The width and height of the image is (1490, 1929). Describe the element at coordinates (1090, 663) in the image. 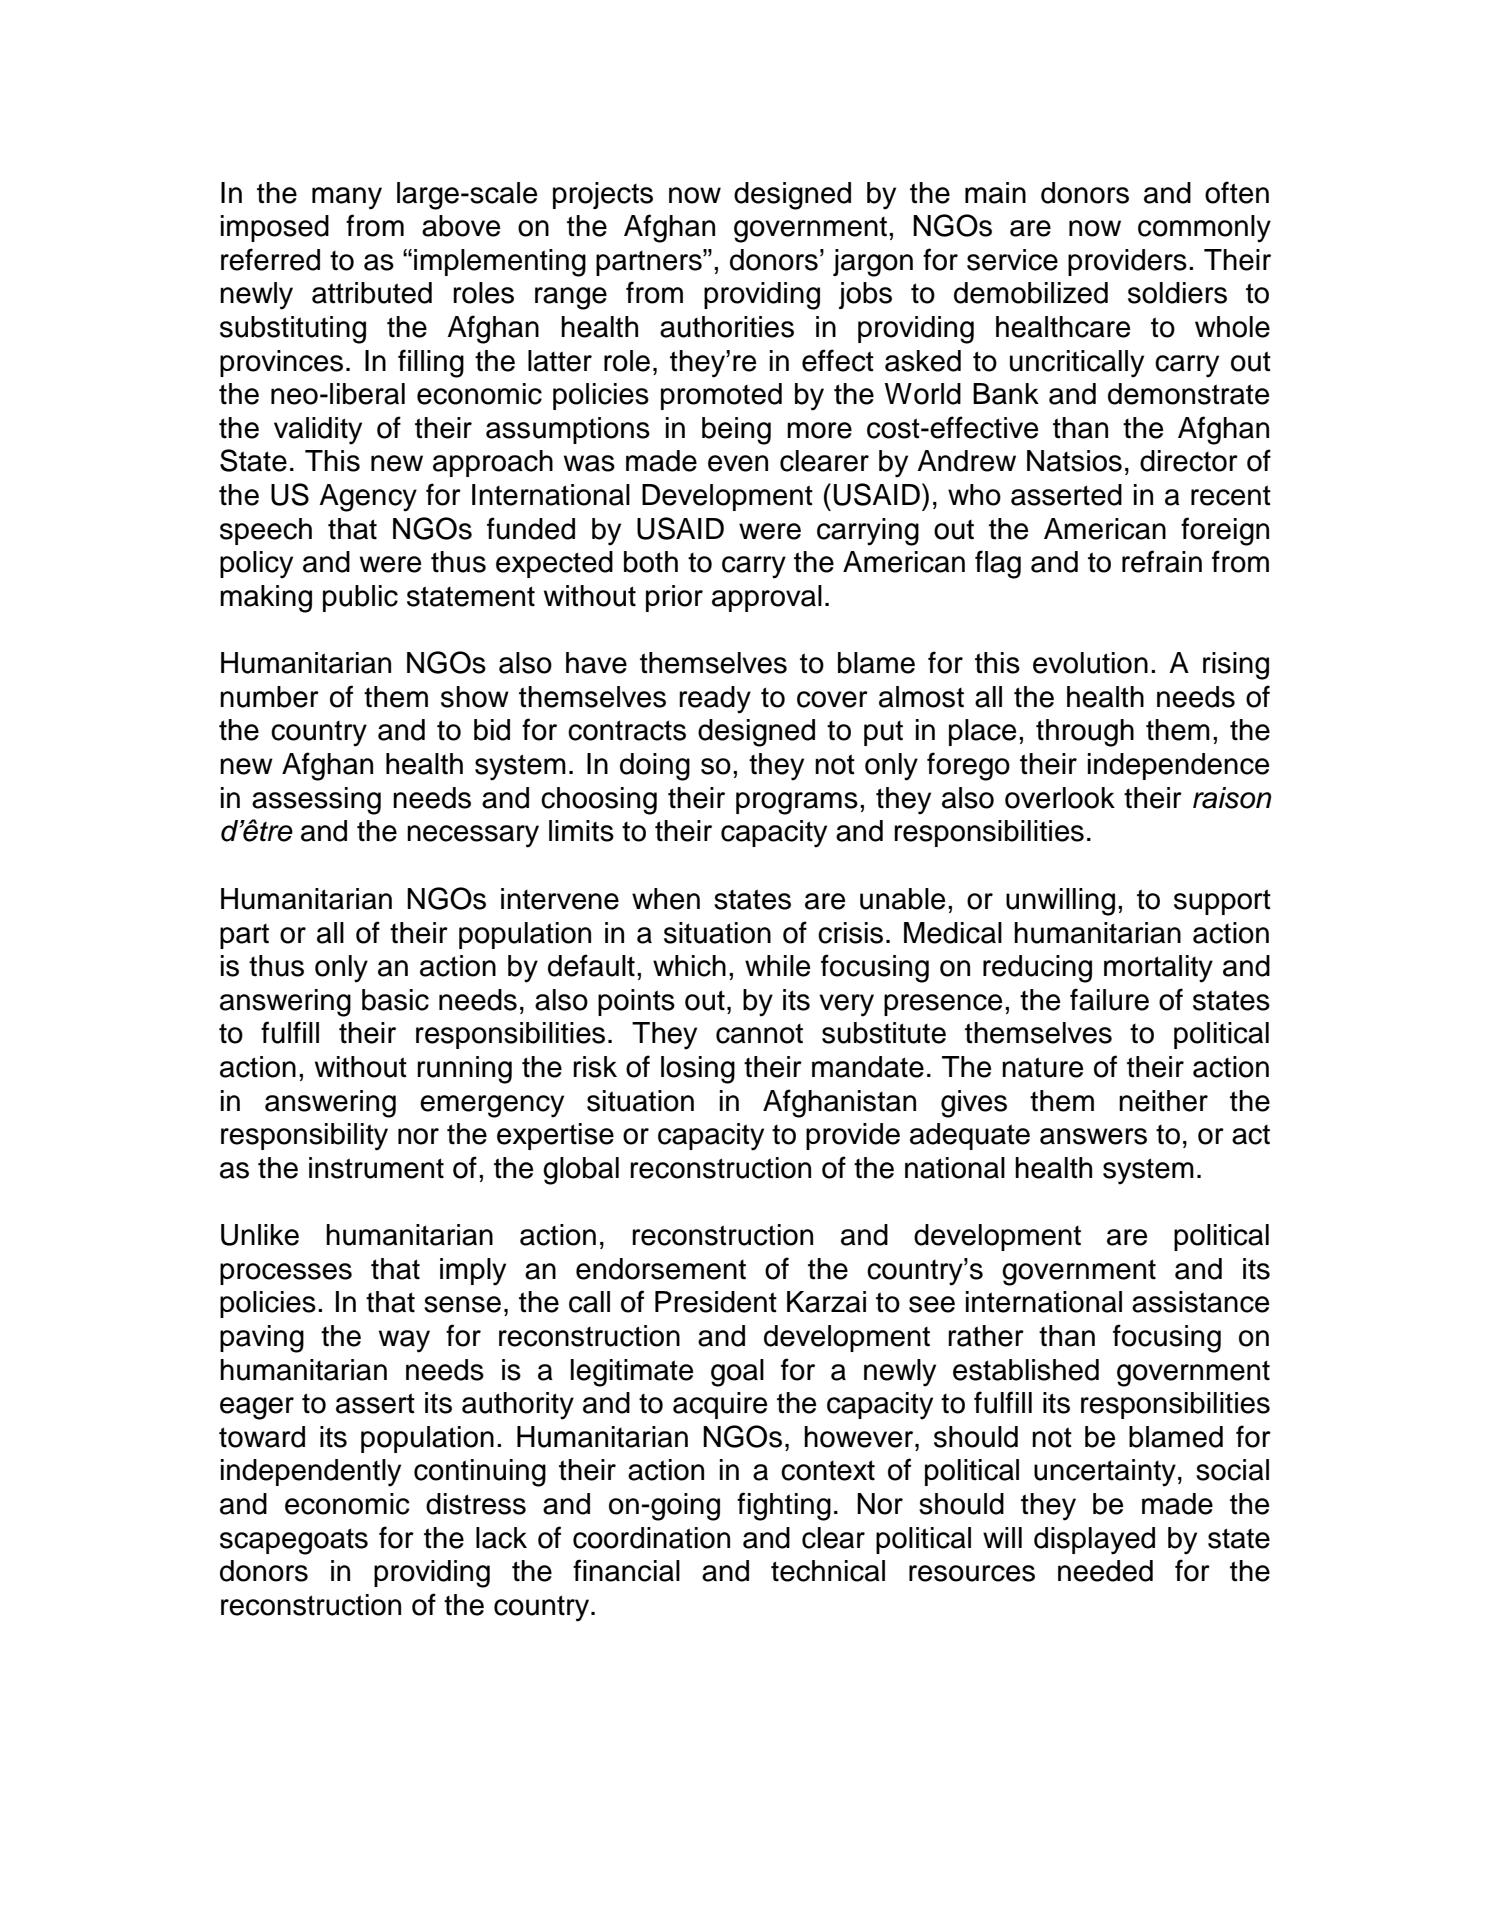

I see `evolution` at that location.
